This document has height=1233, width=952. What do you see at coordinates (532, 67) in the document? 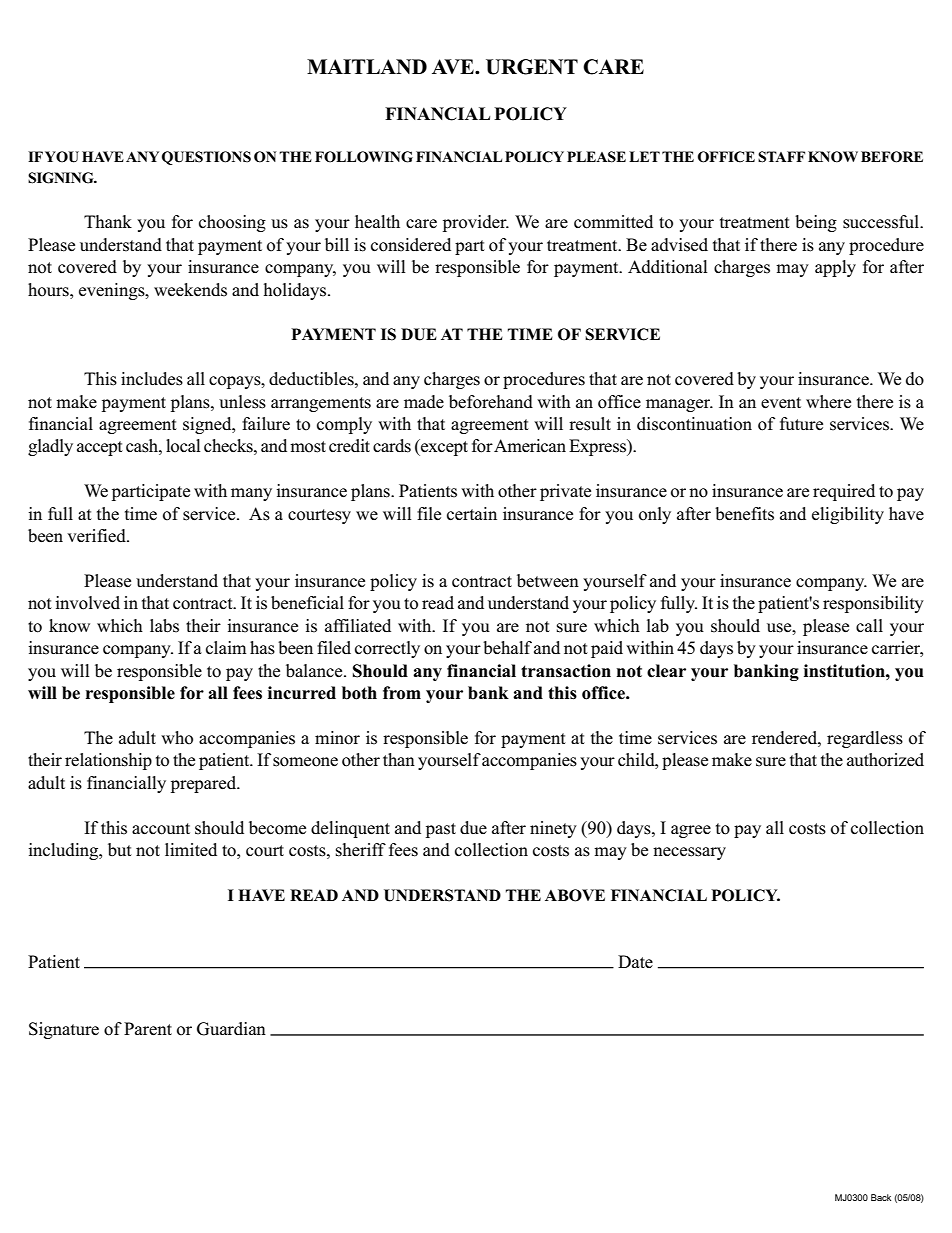
I see `URGENT` at bounding box center [532, 67].
